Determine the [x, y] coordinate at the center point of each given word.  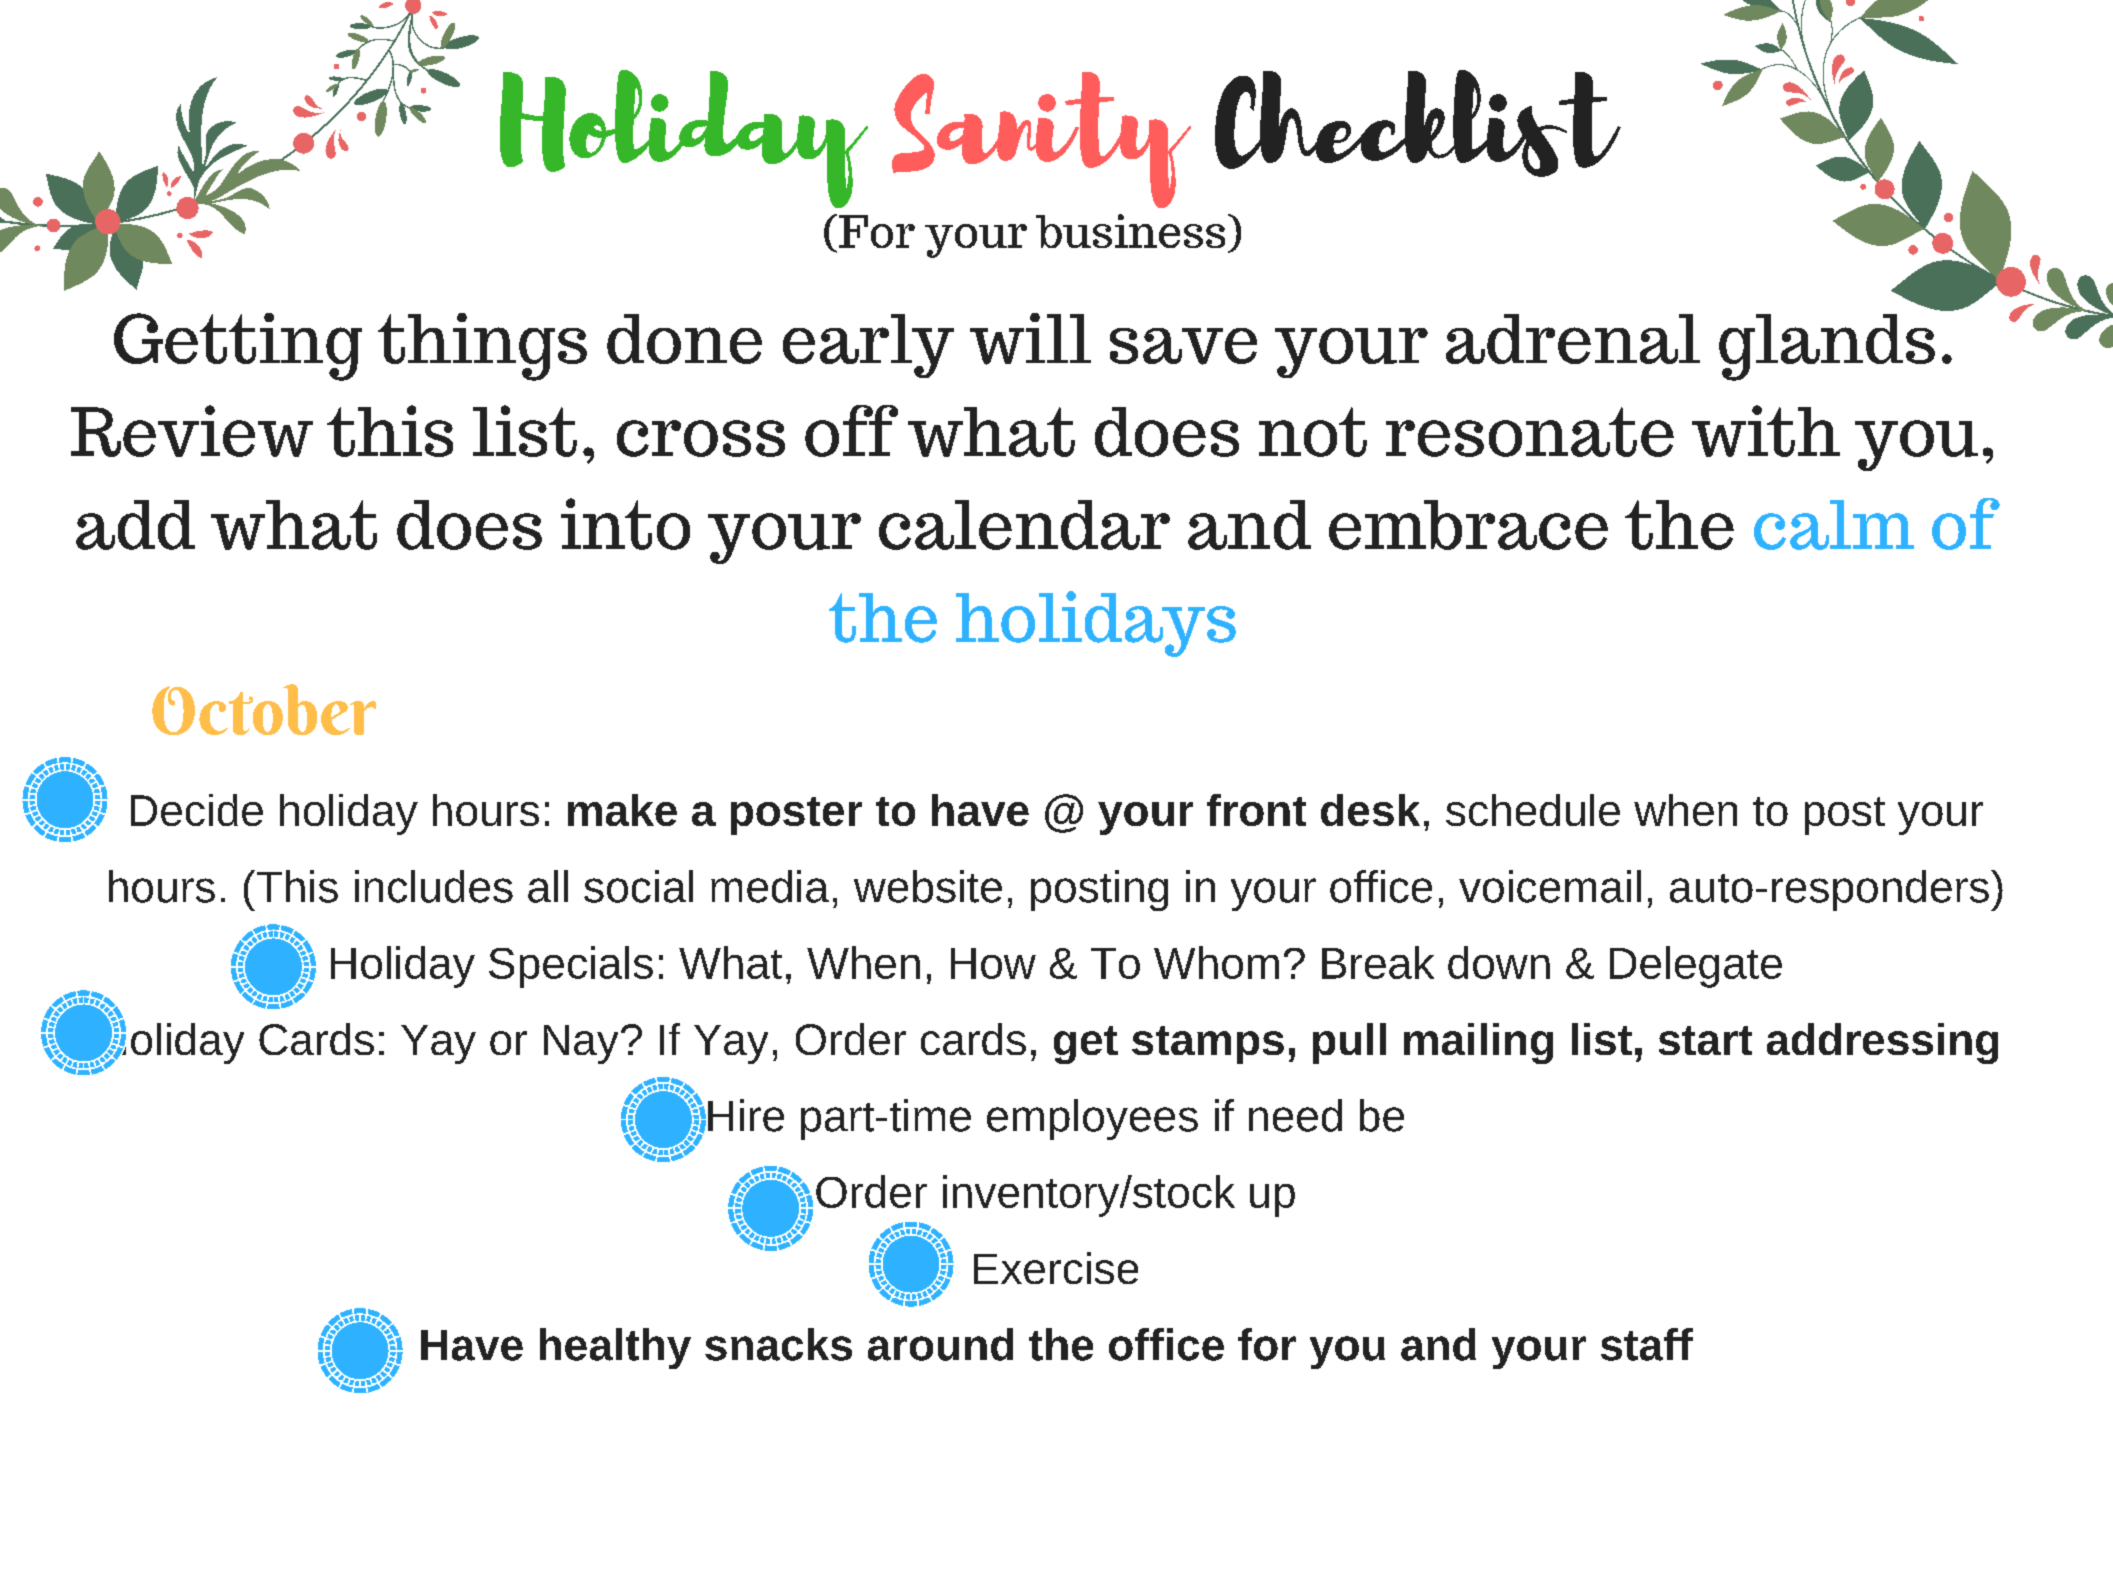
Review [192, 431]
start [1705, 1040]
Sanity [1041, 140]
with [1766, 431]
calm [1834, 525]
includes [434, 886]
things [482, 347]
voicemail [1550, 886]
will [1030, 339]
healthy [615, 1348]
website [928, 886]
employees [1092, 1119]
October [264, 709]
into [625, 524]
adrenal [1573, 339]
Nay [581, 1044]
